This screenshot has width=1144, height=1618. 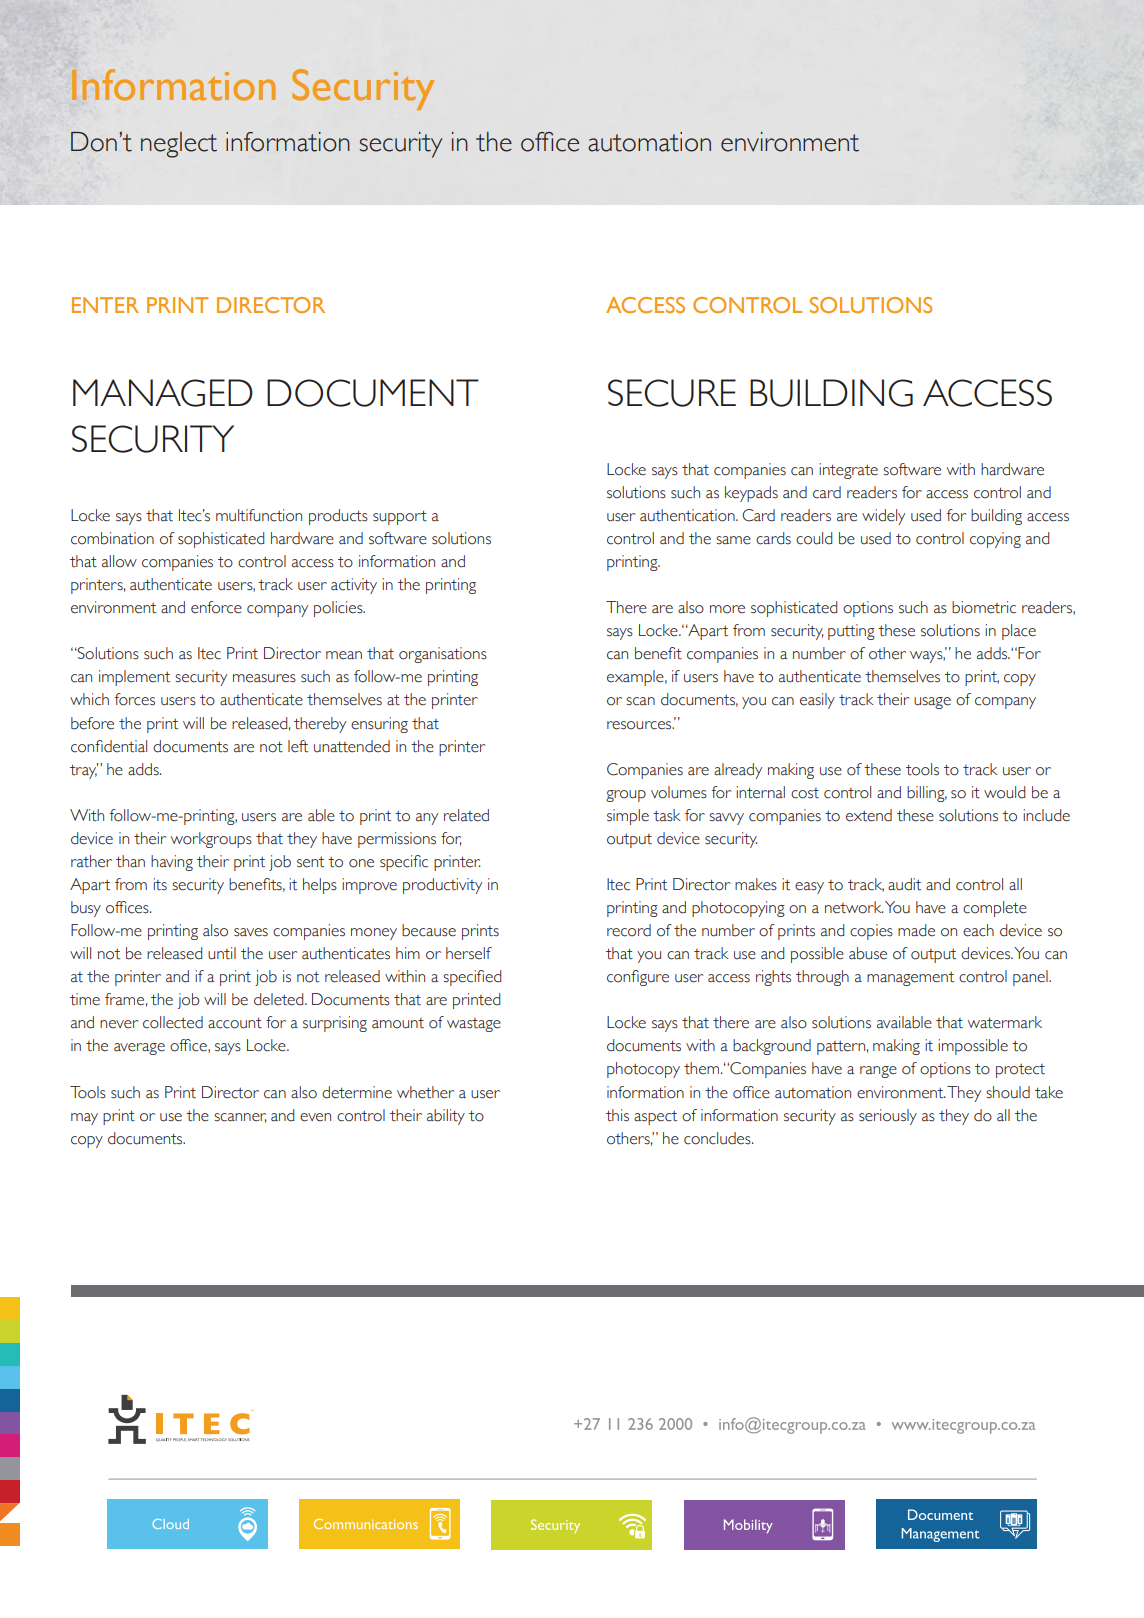 I want to click on this, so click(x=617, y=1115).
